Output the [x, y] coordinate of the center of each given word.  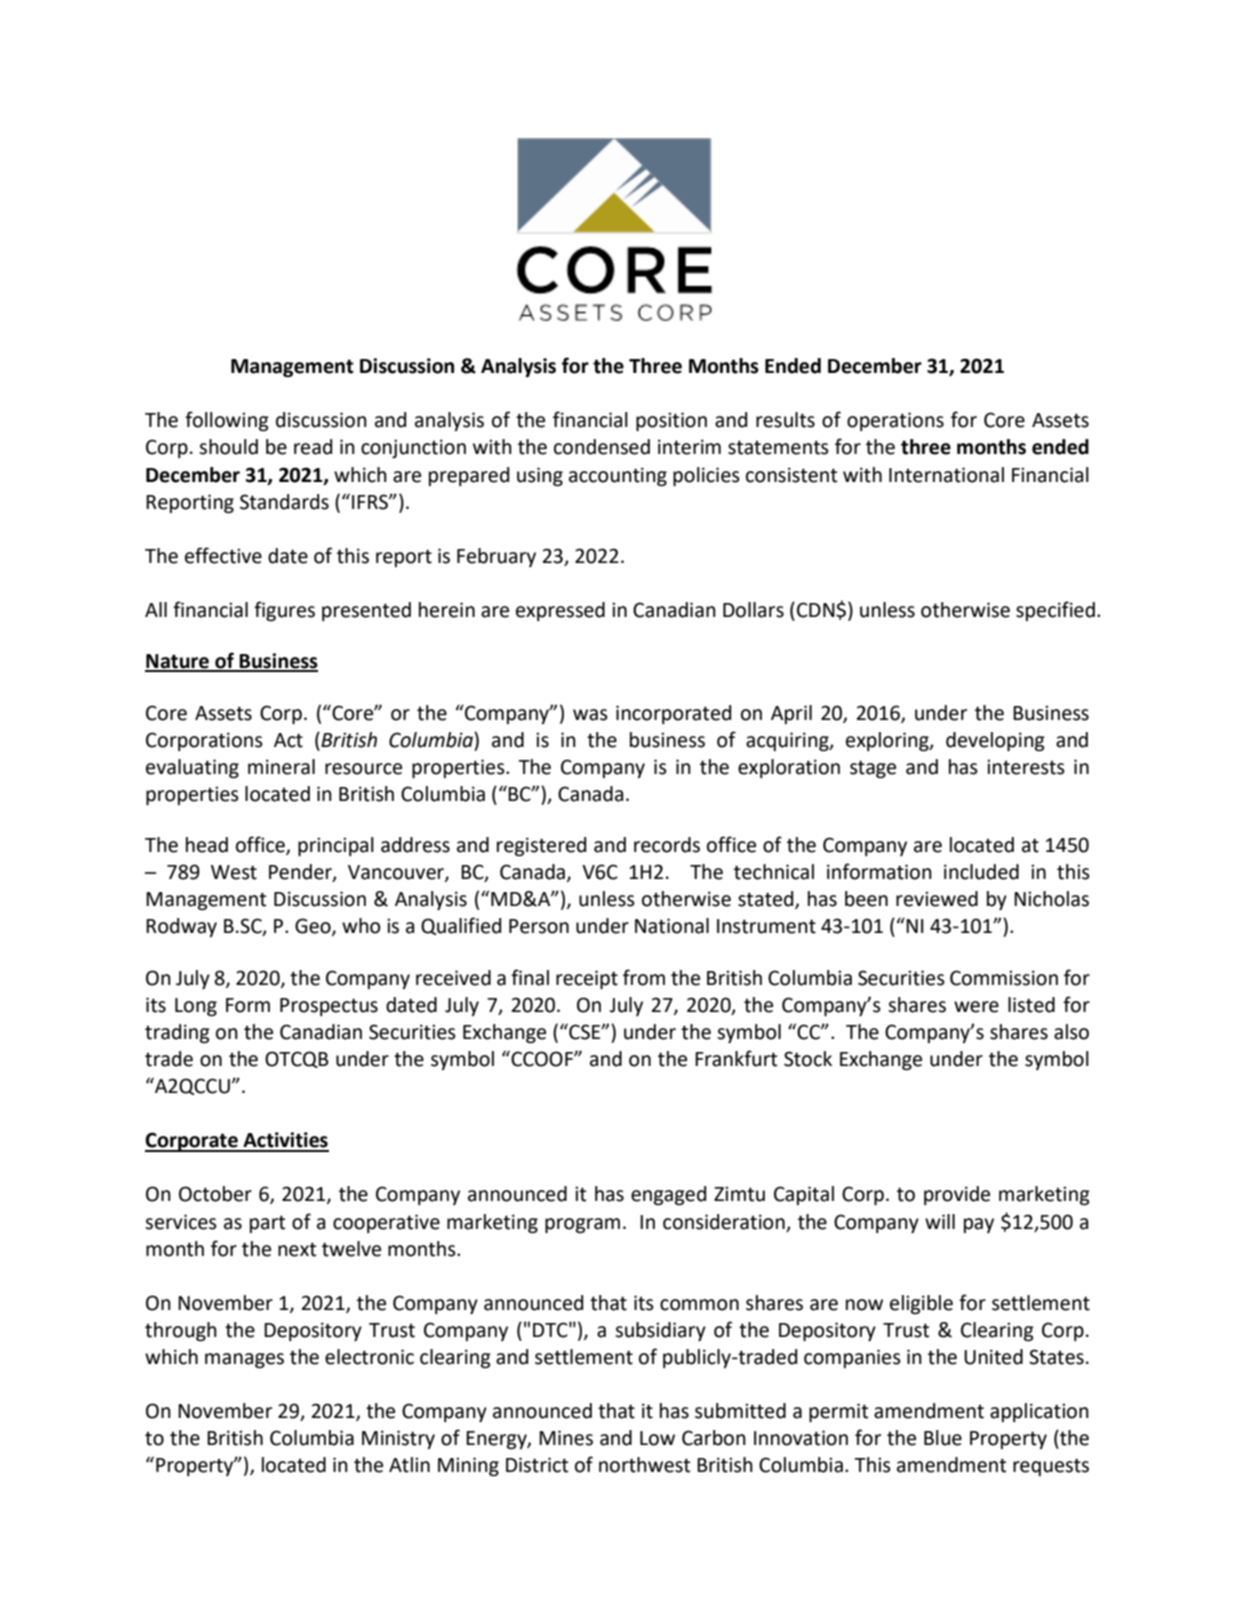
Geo [314, 927]
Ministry [398, 1439]
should [228, 447]
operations [895, 421]
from [644, 977]
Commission [1004, 978]
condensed [602, 447]
